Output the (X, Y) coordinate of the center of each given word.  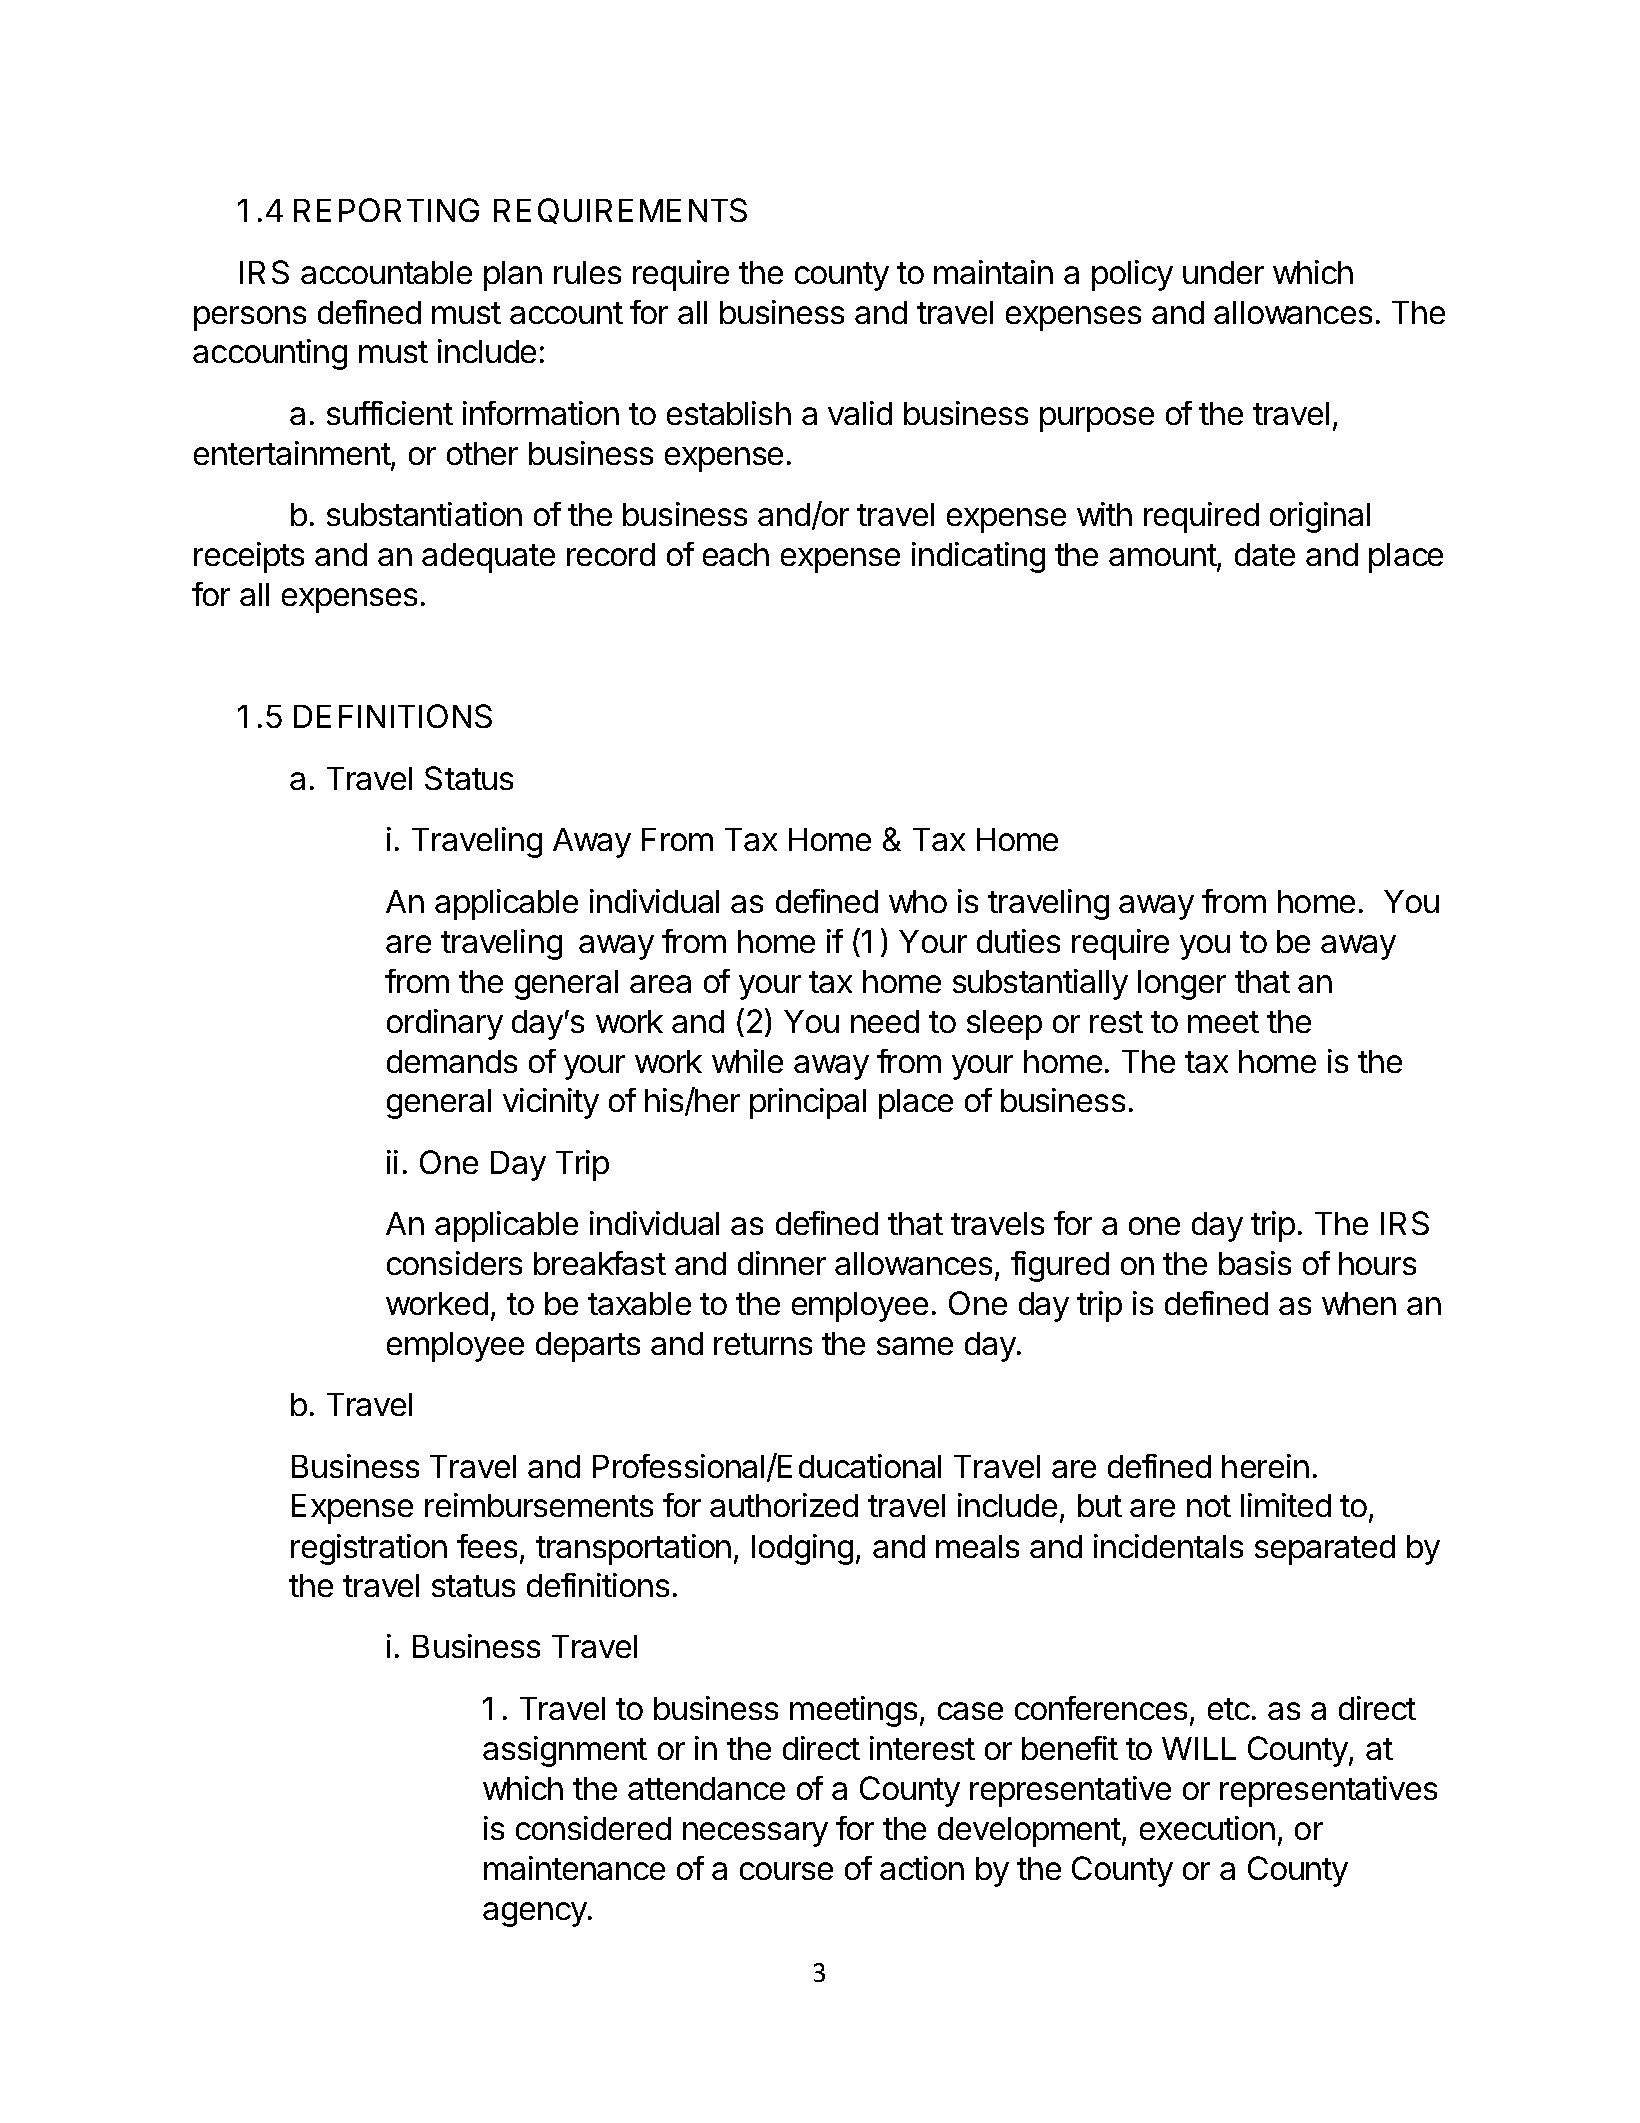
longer (1182, 985)
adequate (488, 558)
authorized (784, 1505)
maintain (993, 272)
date (1265, 554)
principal (808, 1103)
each (736, 554)
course (786, 1871)
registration (369, 1549)
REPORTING (386, 210)
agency (535, 1914)
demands (452, 1061)
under (1223, 272)
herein (1265, 1466)
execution (1207, 1828)
